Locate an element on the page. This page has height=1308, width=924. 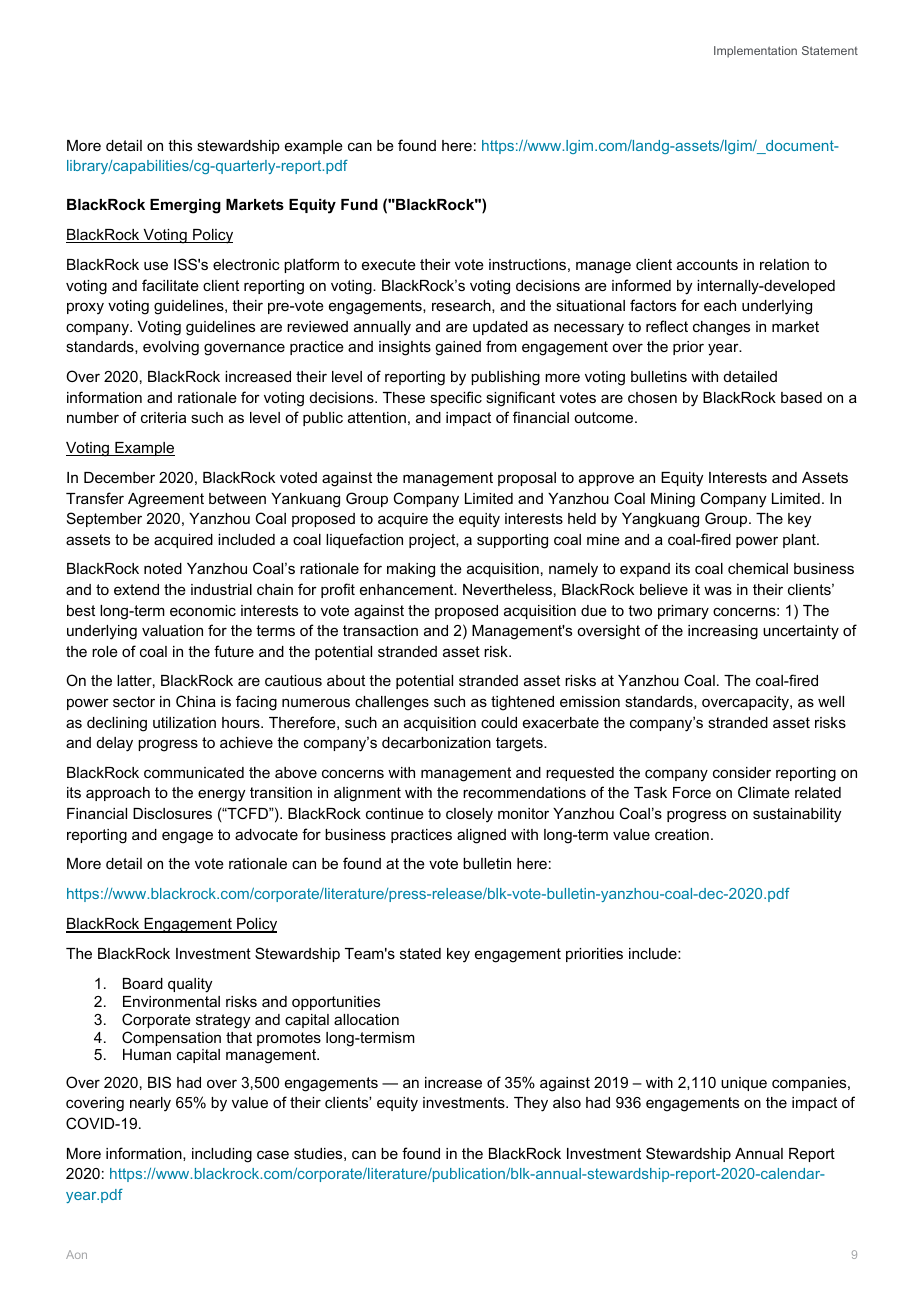
Fund is located at coordinates (359, 204).
